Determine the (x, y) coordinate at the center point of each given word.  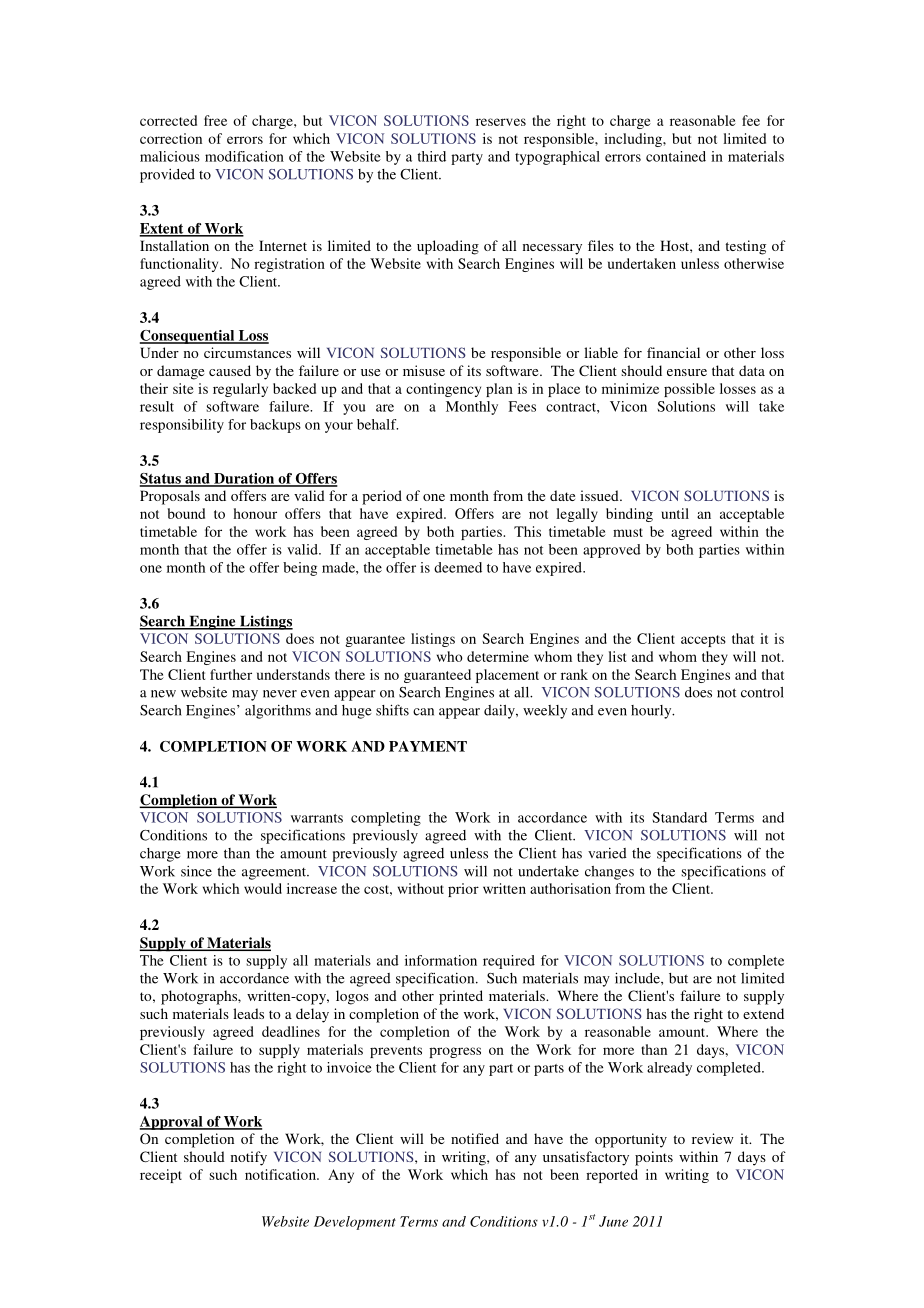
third (431, 156)
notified (475, 1138)
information (441, 960)
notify (249, 1158)
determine (498, 656)
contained (676, 156)
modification (244, 156)
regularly (240, 390)
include (638, 978)
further (231, 674)
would (263, 888)
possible (689, 390)
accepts (703, 641)
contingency (443, 390)
